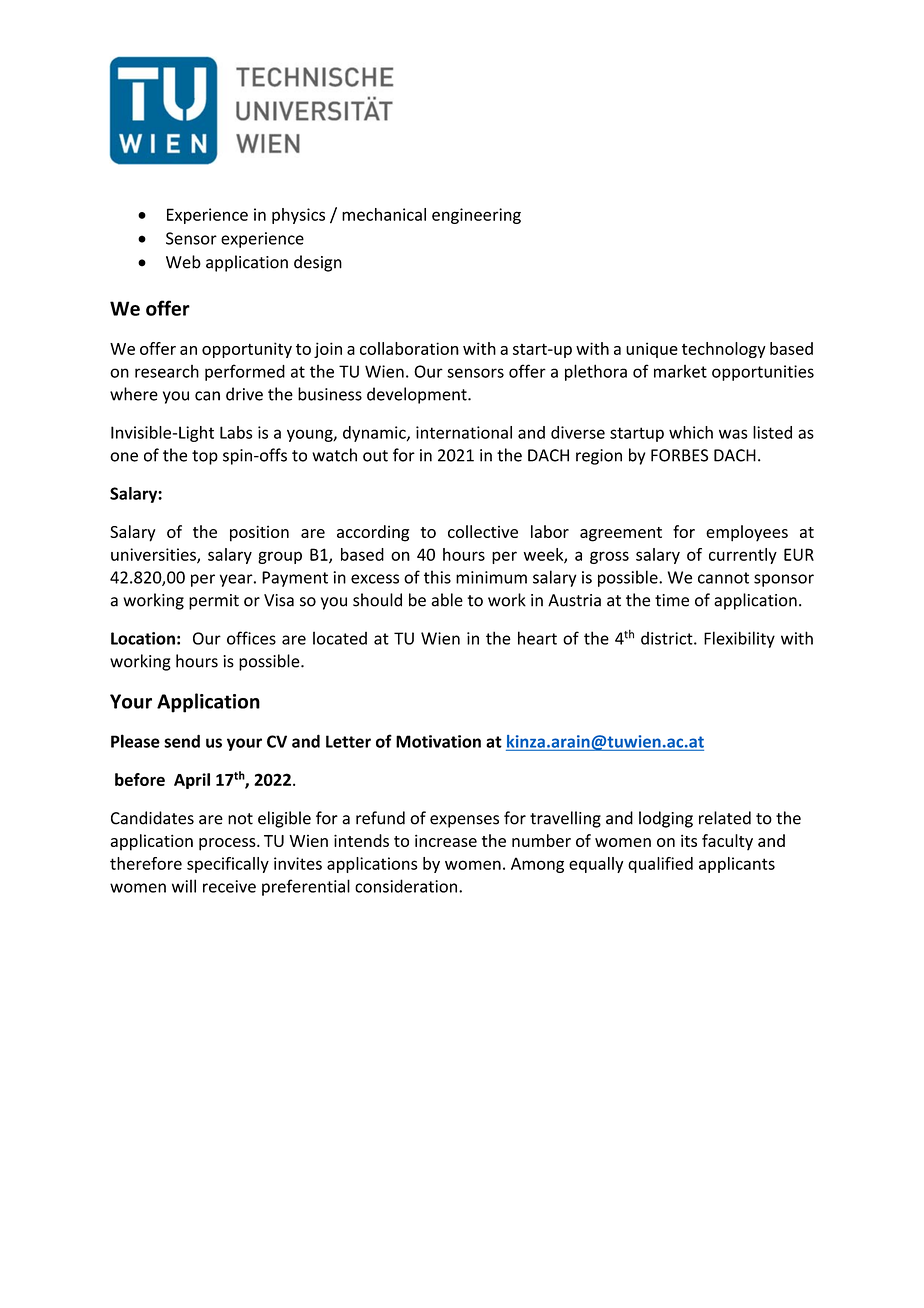 This screenshot has height=1308, width=924. I want to click on engineering, so click(476, 216).
